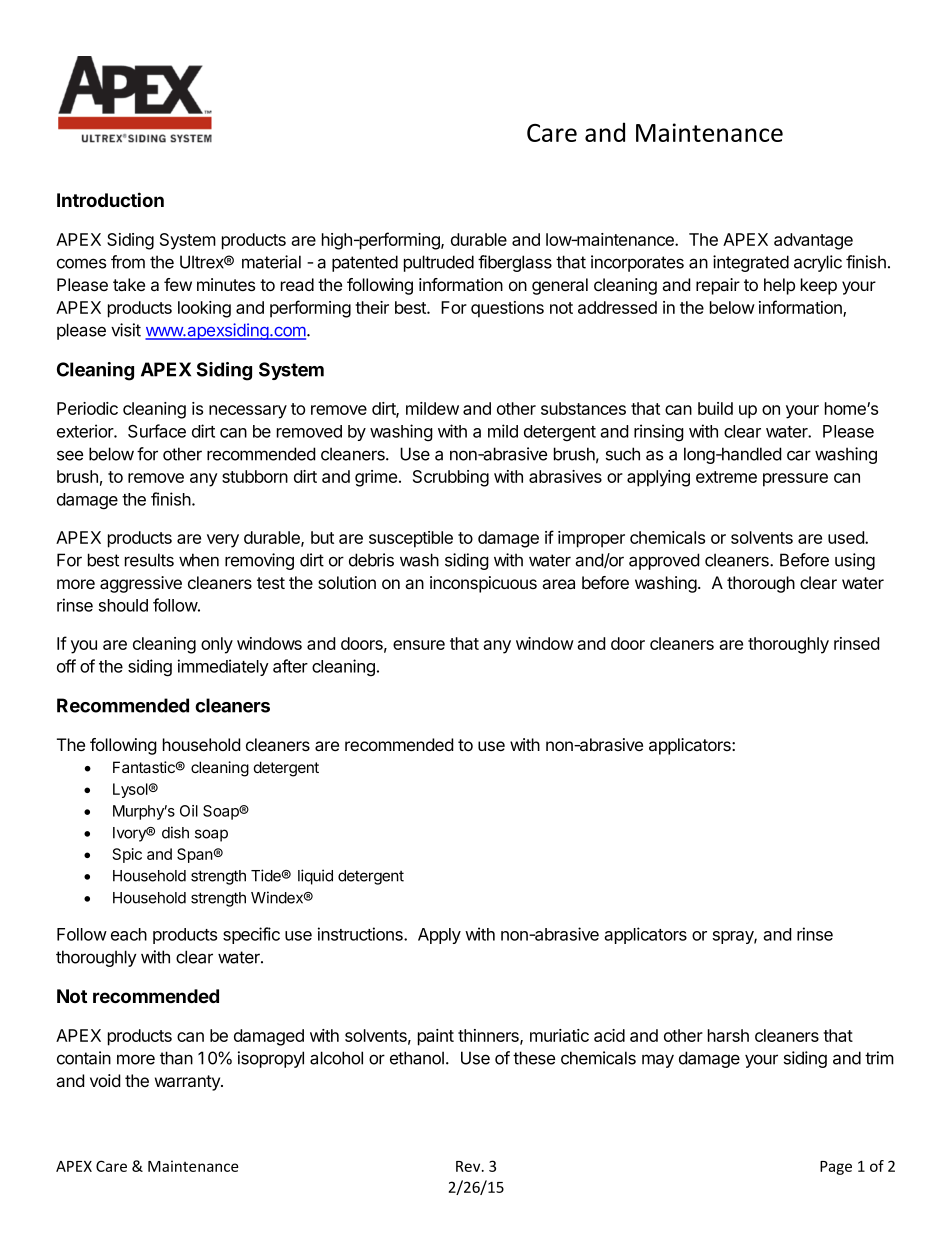  What do you see at coordinates (149, 560) in the page?
I see `results` at bounding box center [149, 560].
